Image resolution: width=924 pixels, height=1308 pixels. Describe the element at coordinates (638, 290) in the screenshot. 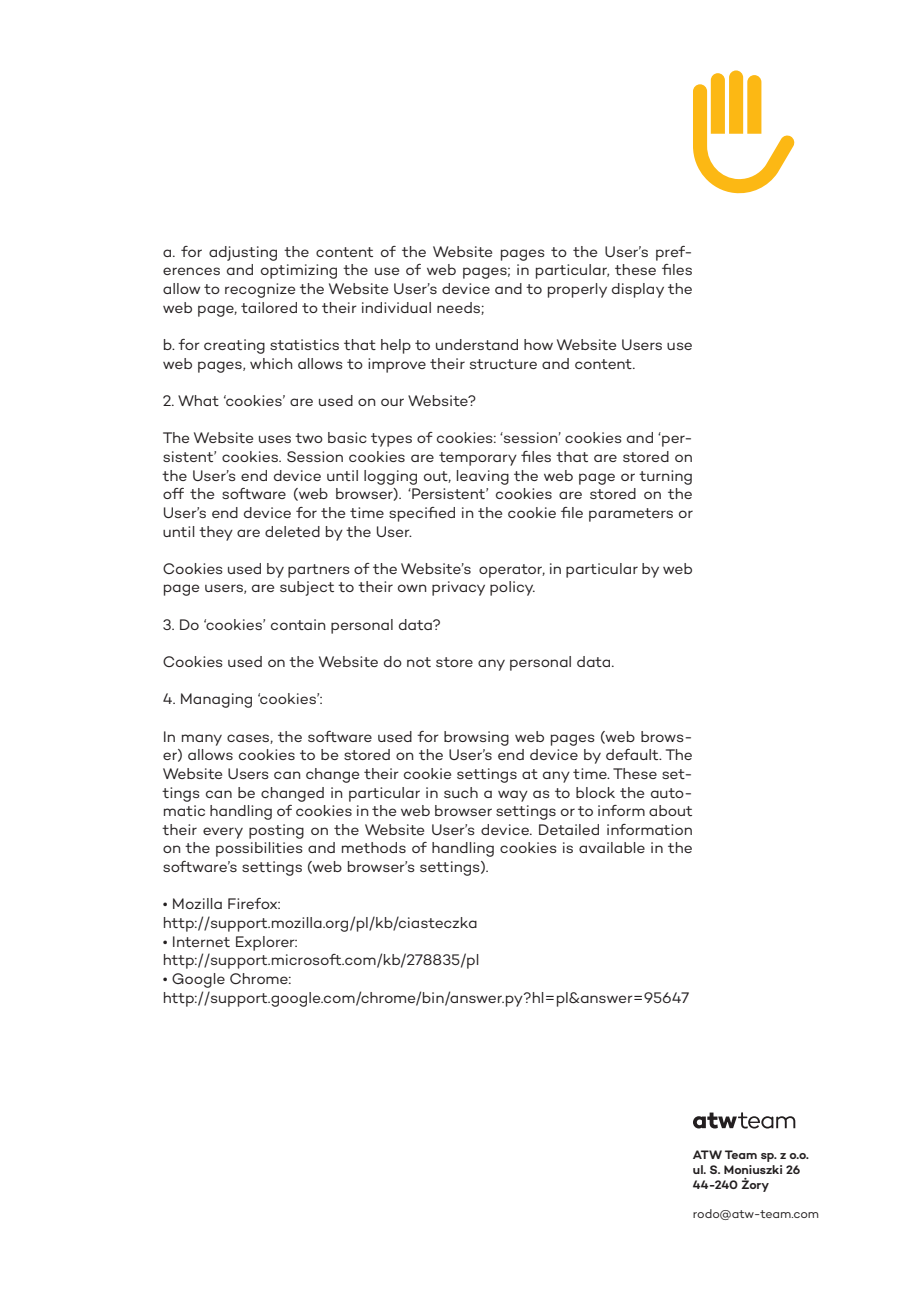

I see `display` at that location.
